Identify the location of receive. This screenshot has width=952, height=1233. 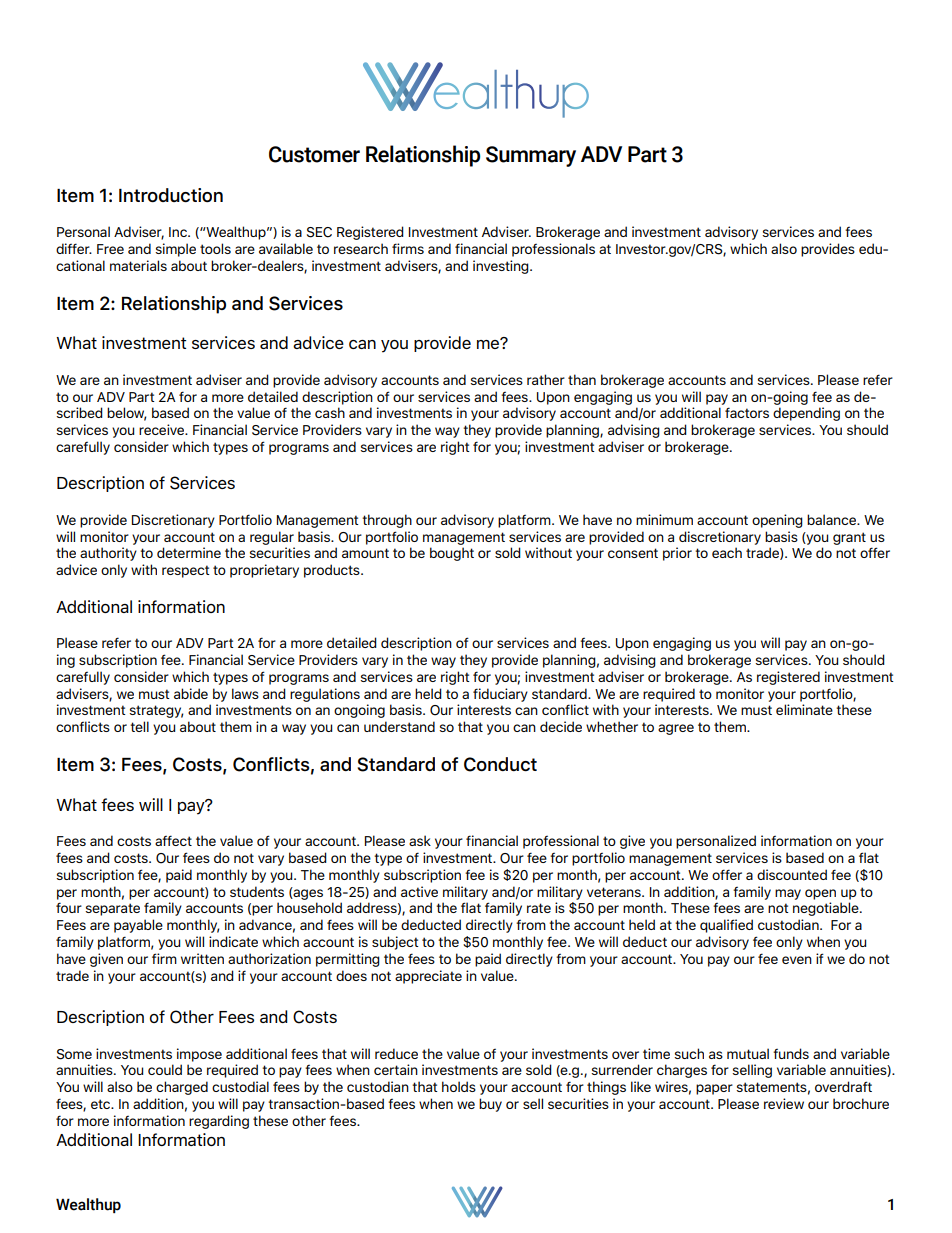
(163, 429).
